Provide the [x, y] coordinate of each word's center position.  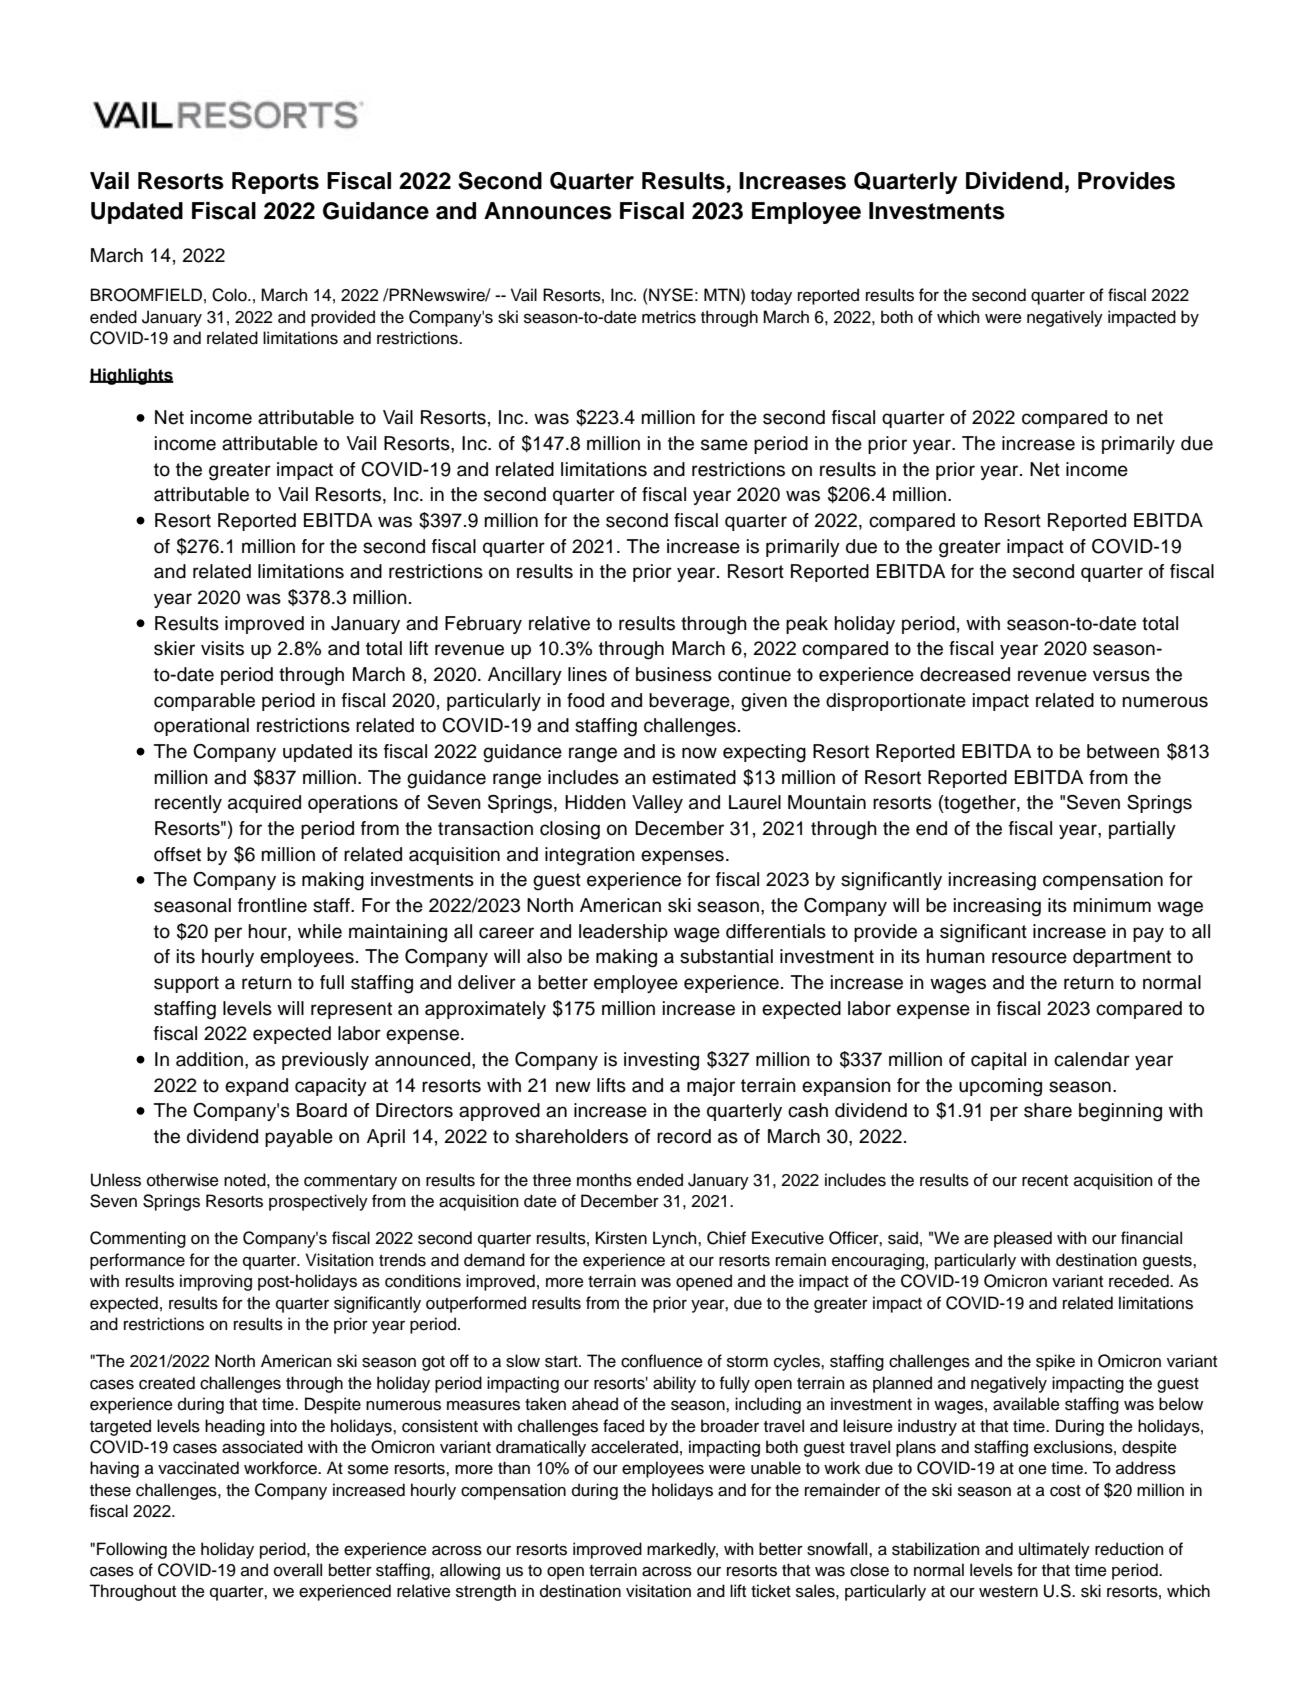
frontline [272, 905]
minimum [1112, 905]
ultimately [1054, 1550]
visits [222, 648]
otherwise [183, 1180]
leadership [623, 933]
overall [298, 1570]
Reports [275, 183]
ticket [771, 1591]
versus [1121, 676]
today [771, 296]
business [674, 674]
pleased [1023, 1239]
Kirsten [621, 1238]
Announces [548, 211]
